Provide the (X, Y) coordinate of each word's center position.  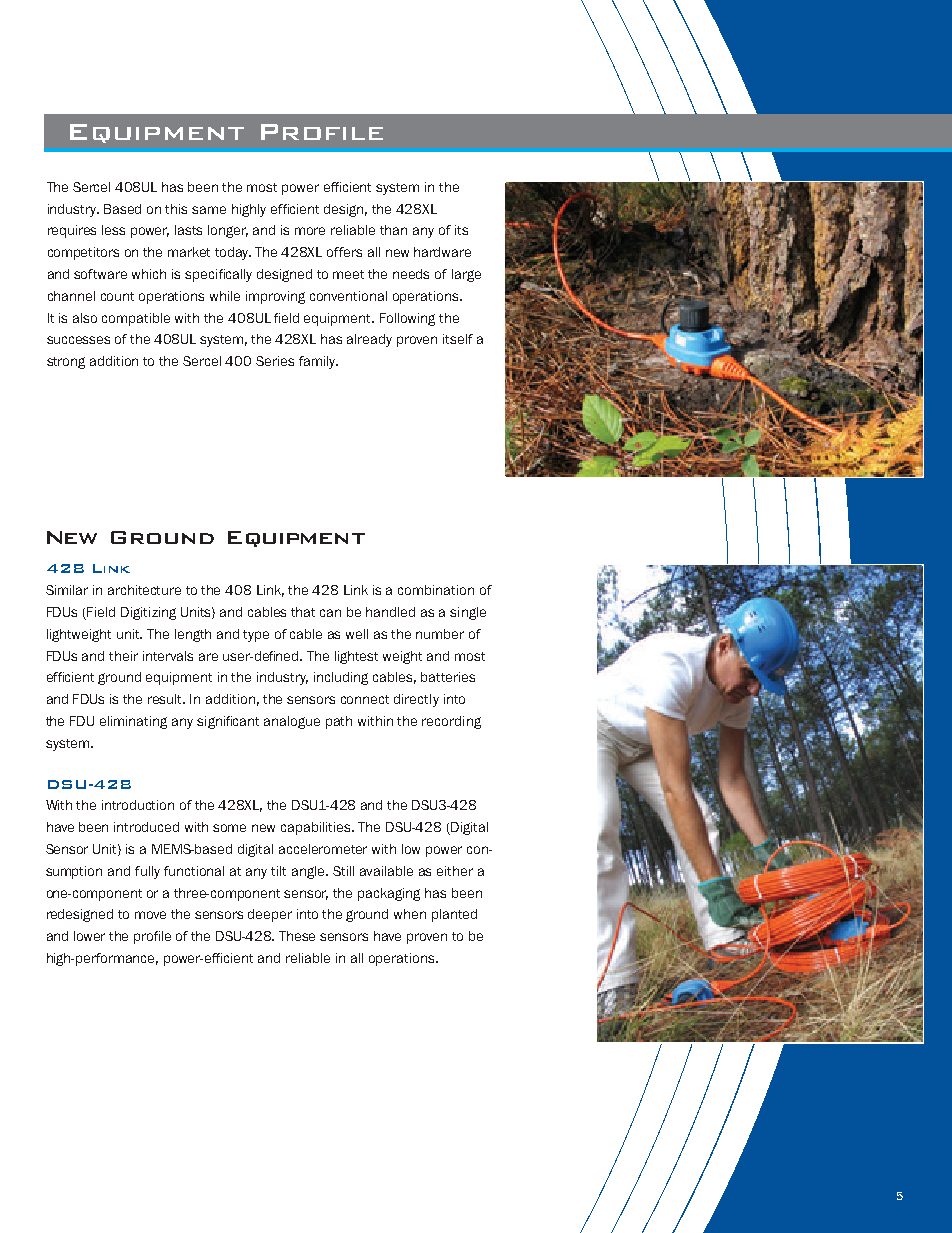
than (393, 230)
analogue (292, 722)
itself (458, 339)
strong (66, 363)
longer (228, 231)
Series (275, 361)
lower (89, 936)
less (113, 230)
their (123, 656)
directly (416, 700)
